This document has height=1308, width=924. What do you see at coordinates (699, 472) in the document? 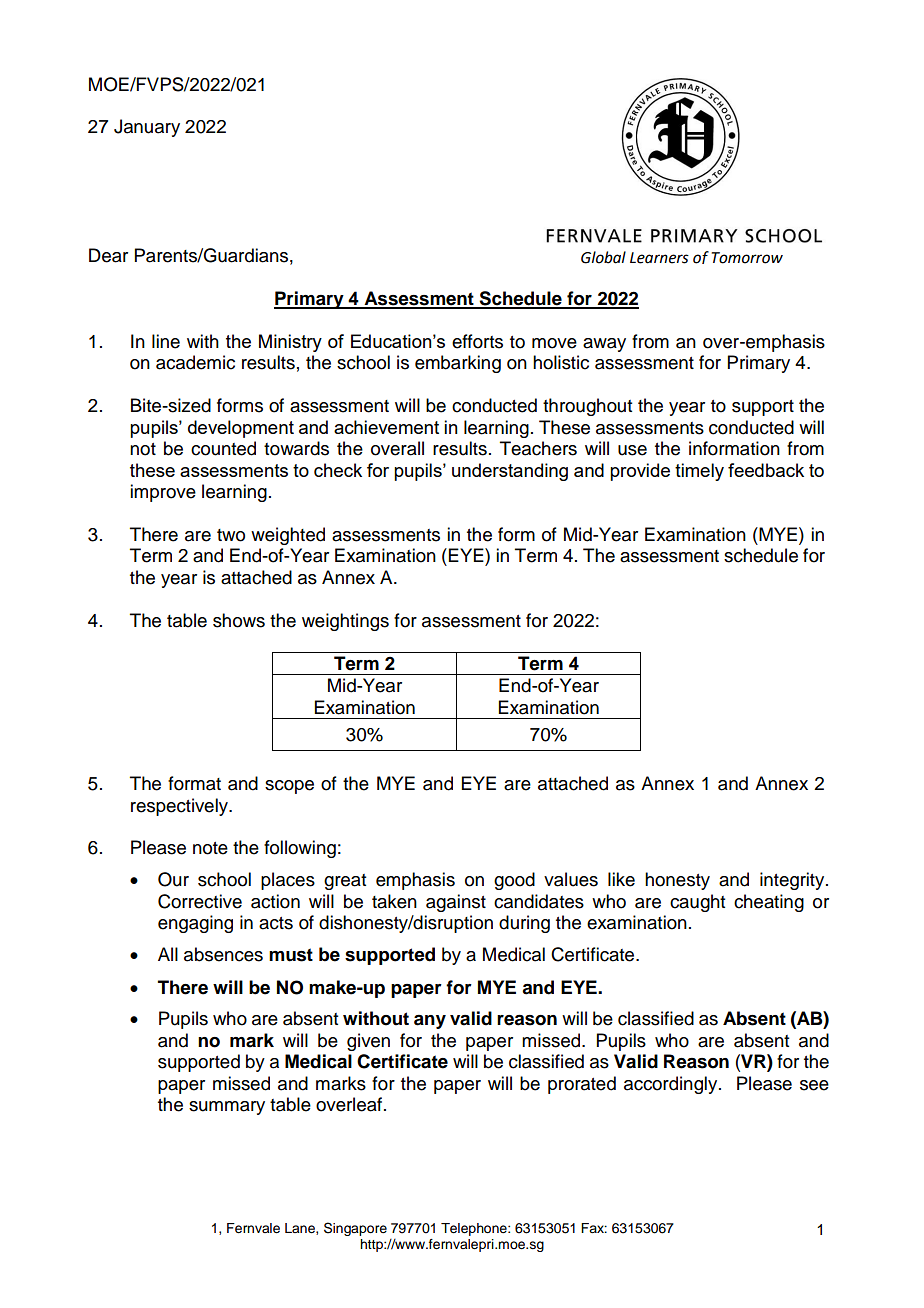
I see `timely` at bounding box center [699, 472].
